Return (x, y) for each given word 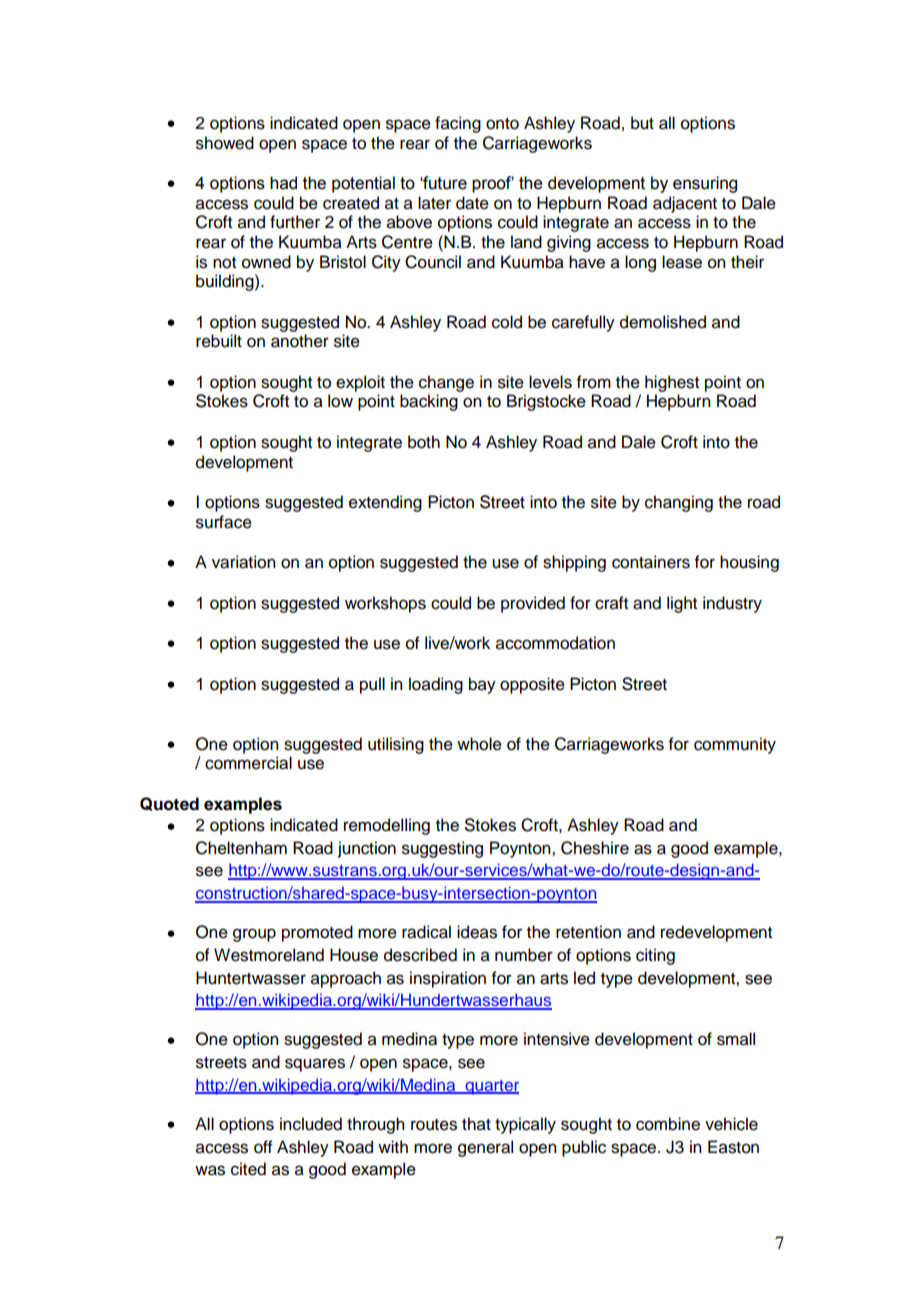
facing (458, 124)
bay (482, 685)
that (476, 1124)
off (263, 1147)
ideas (477, 932)
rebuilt (219, 341)
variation (243, 562)
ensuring (705, 184)
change (446, 383)
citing (655, 956)
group (254, 935)
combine (668, 1124)
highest (672, 383)
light (682, 604)
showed (225, 143)
